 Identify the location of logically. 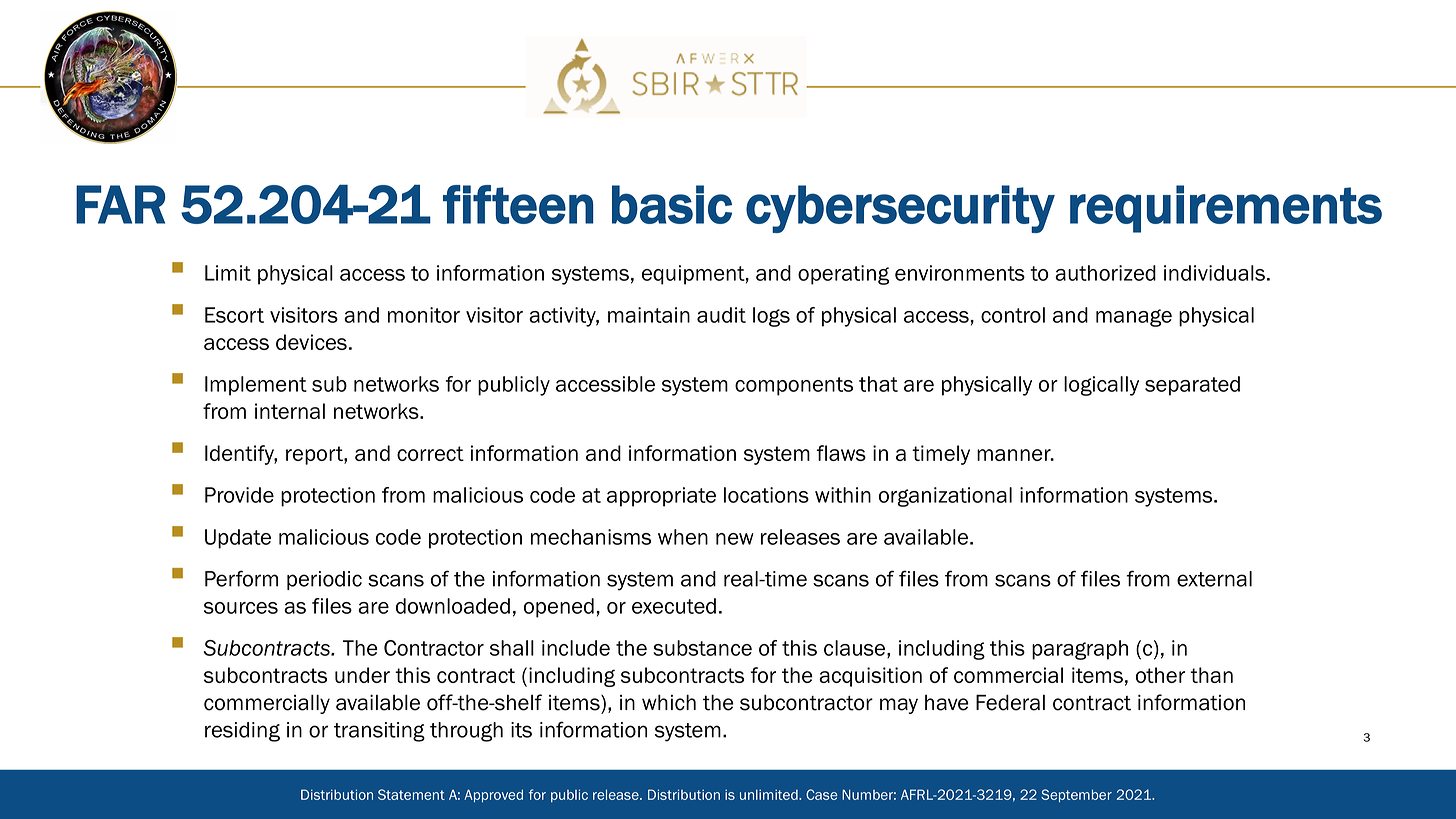
(1101, 386).
